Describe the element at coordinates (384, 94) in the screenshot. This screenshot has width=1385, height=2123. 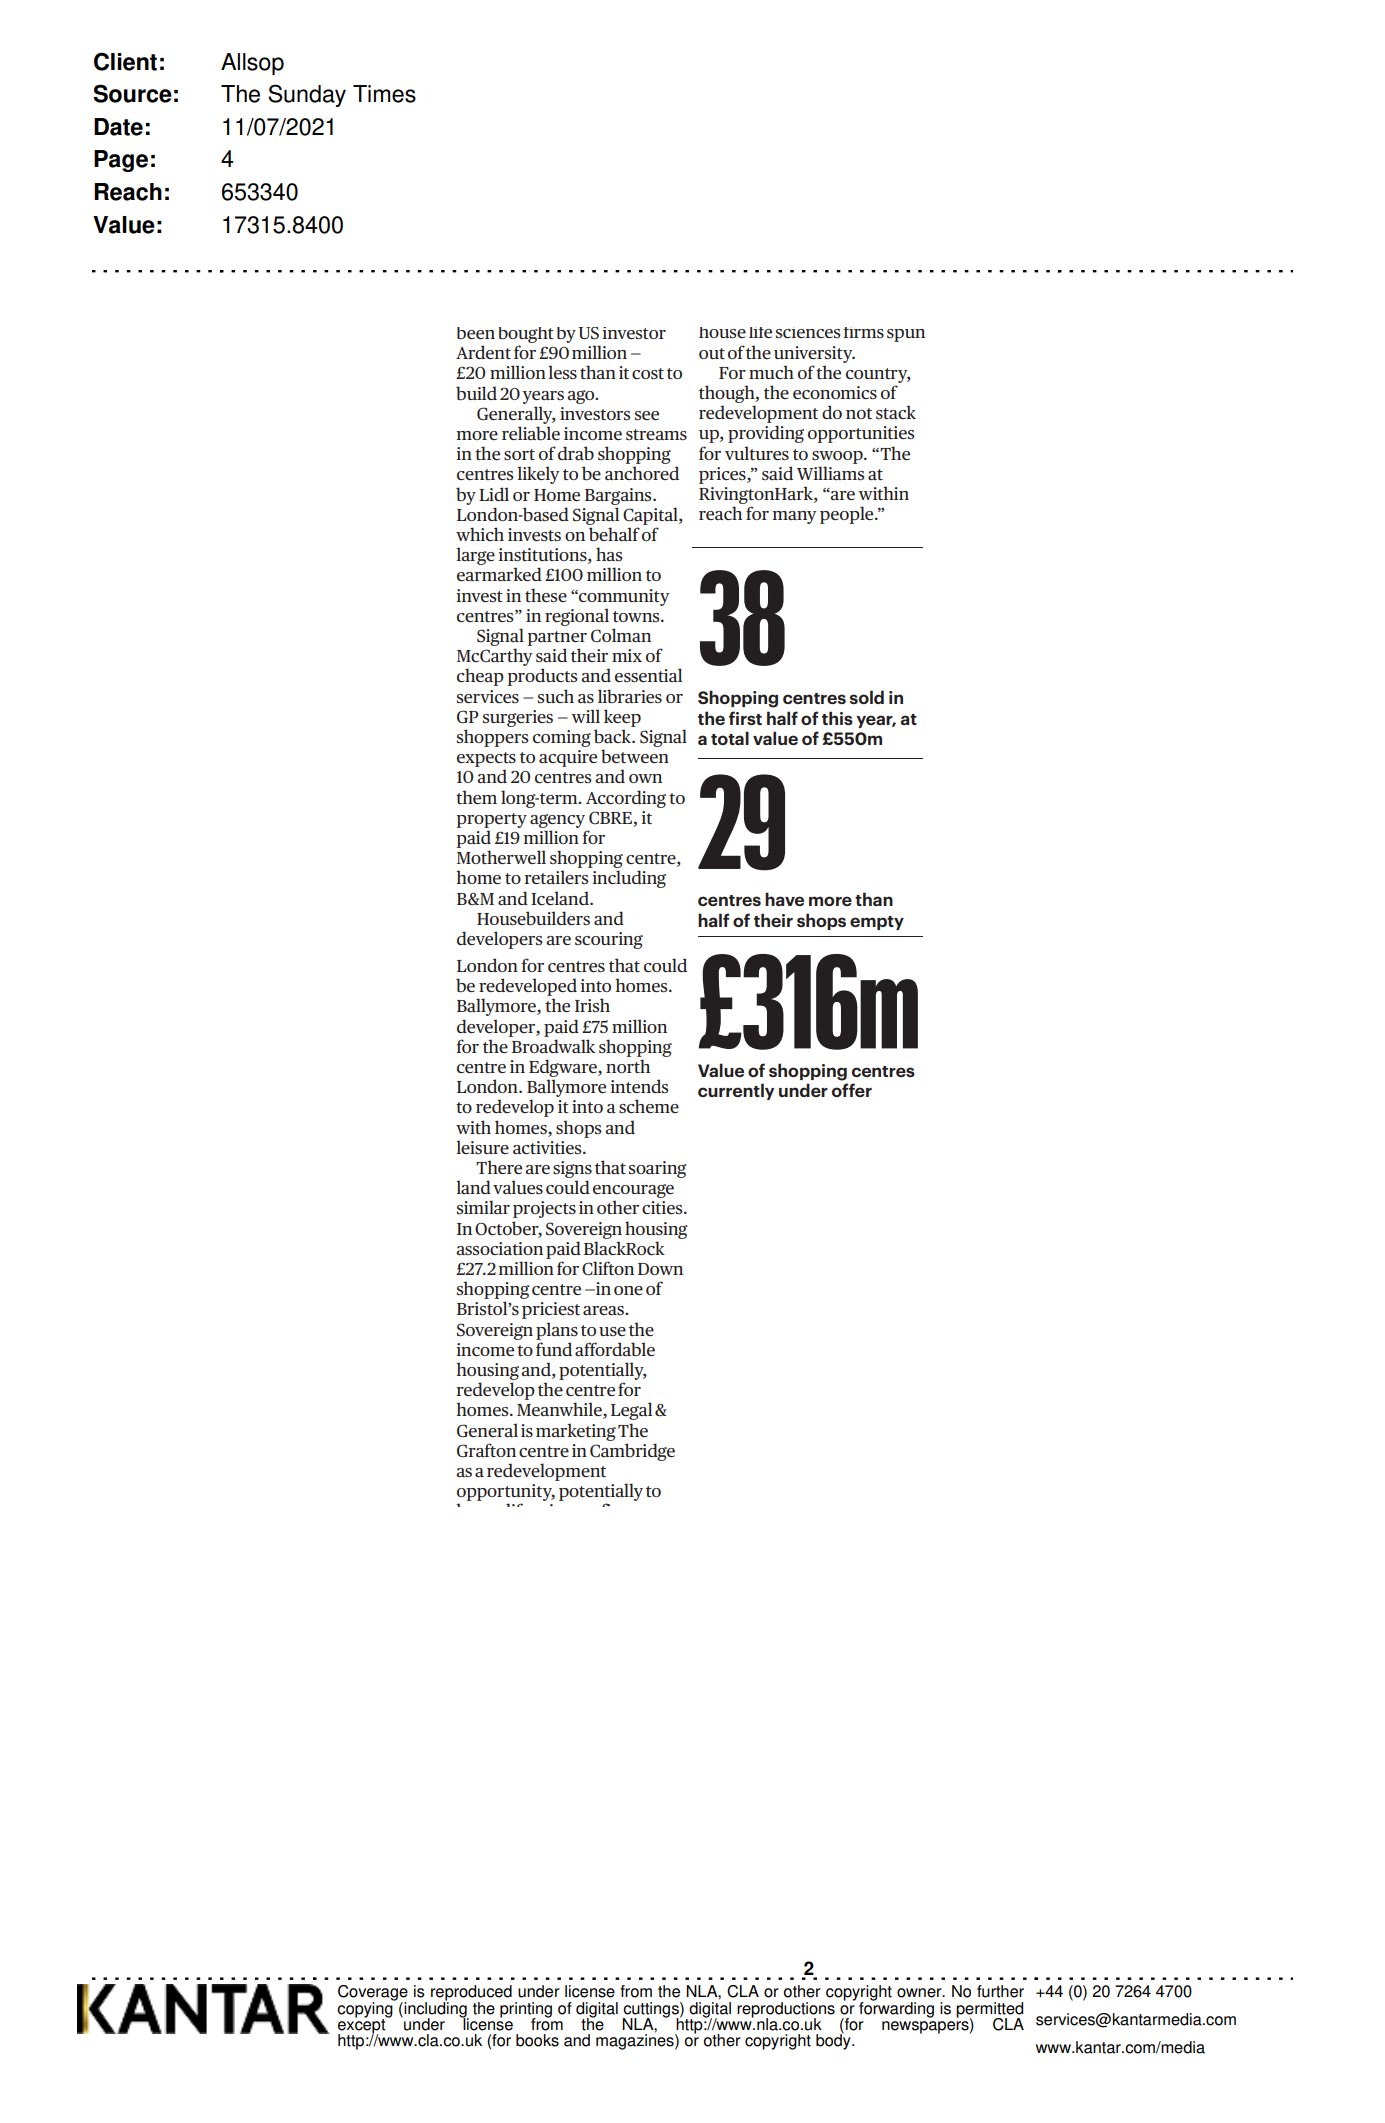
I see `Times` at that location.
